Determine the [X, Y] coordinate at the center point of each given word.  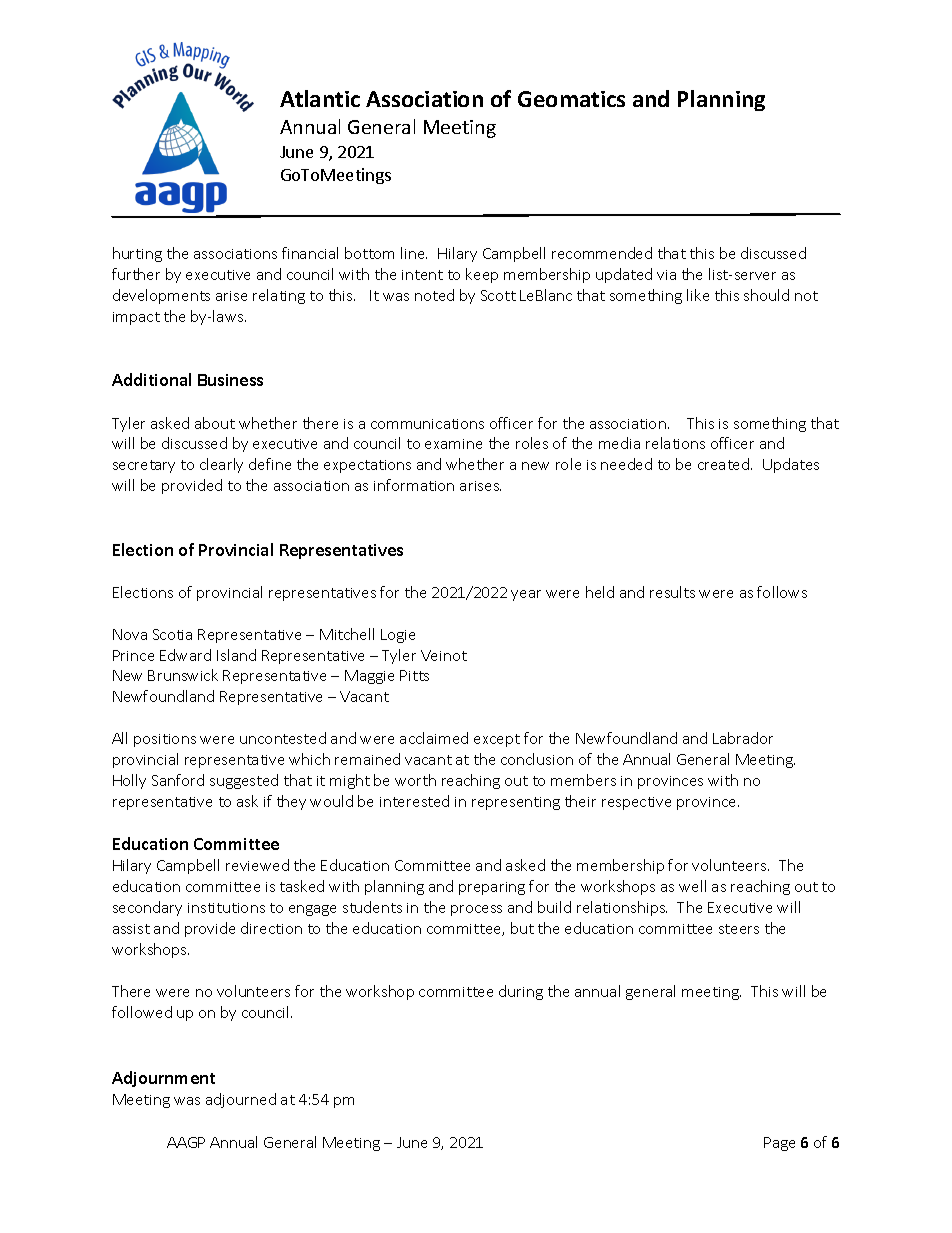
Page [779, 1144]
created [725, 464]
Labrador [743, 738]
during [521, 992]
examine [453, 444]
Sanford [178, 780]
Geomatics [571, 99]
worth [415, 780]
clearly [221, 465]
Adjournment [163, 1079]
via [666, 275]
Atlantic [320, 98]
